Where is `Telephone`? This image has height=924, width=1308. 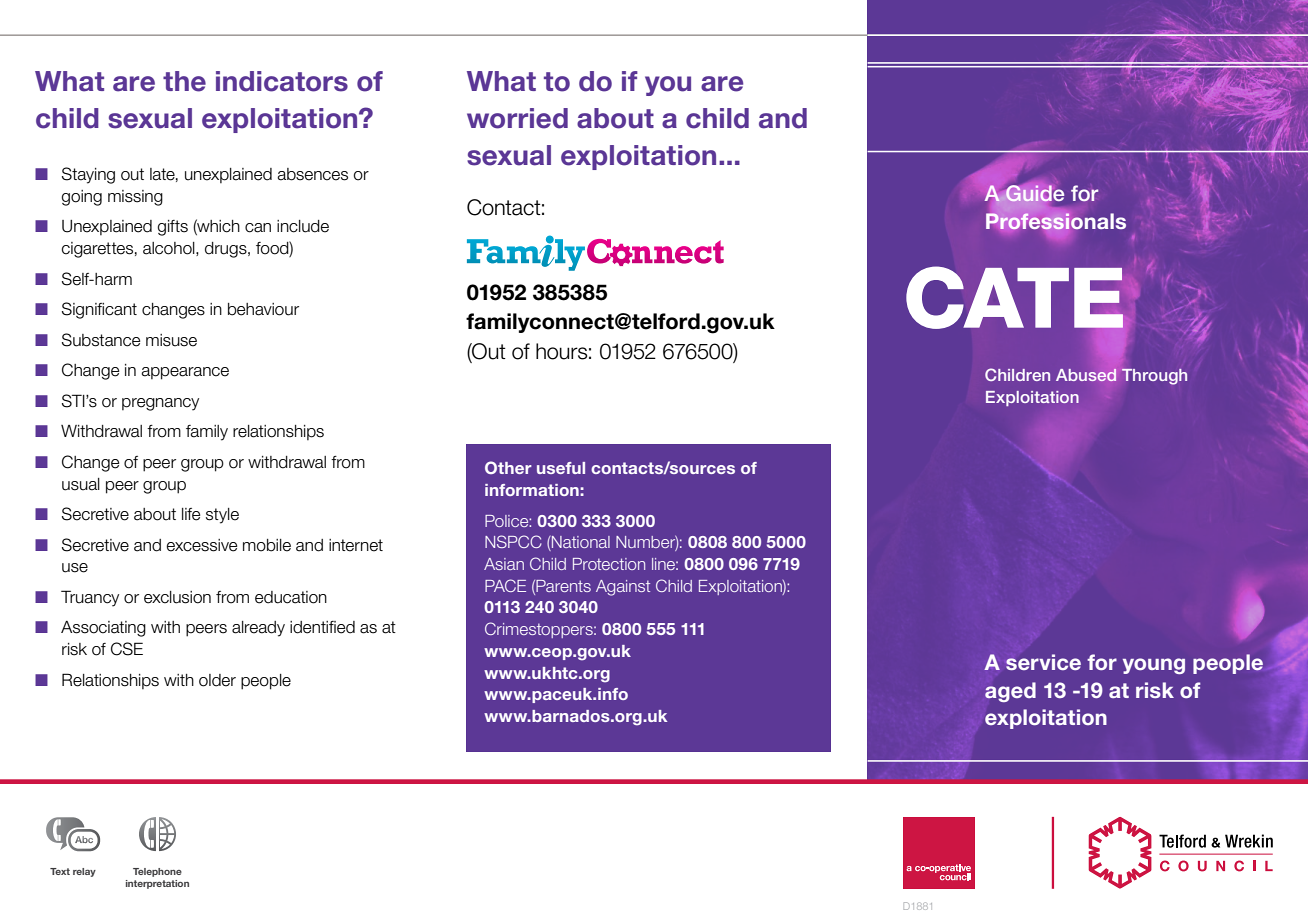
Telephone is located at coordinates (157, 872).
